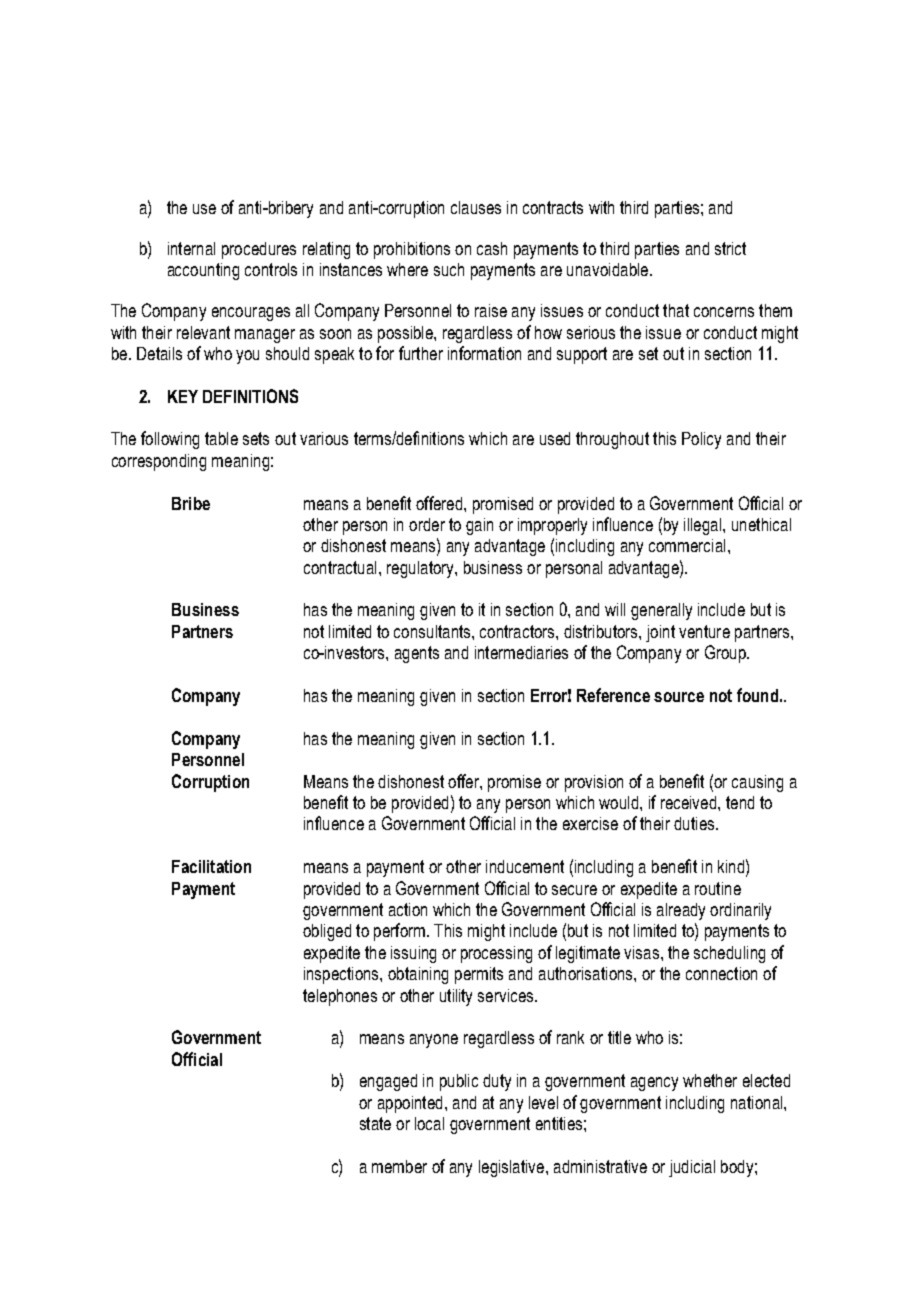 The image size is (924, 1308). What do you see at coordinates (479, 526) in the screenshot?
I see `gain` at bounding box center [479, 526].
